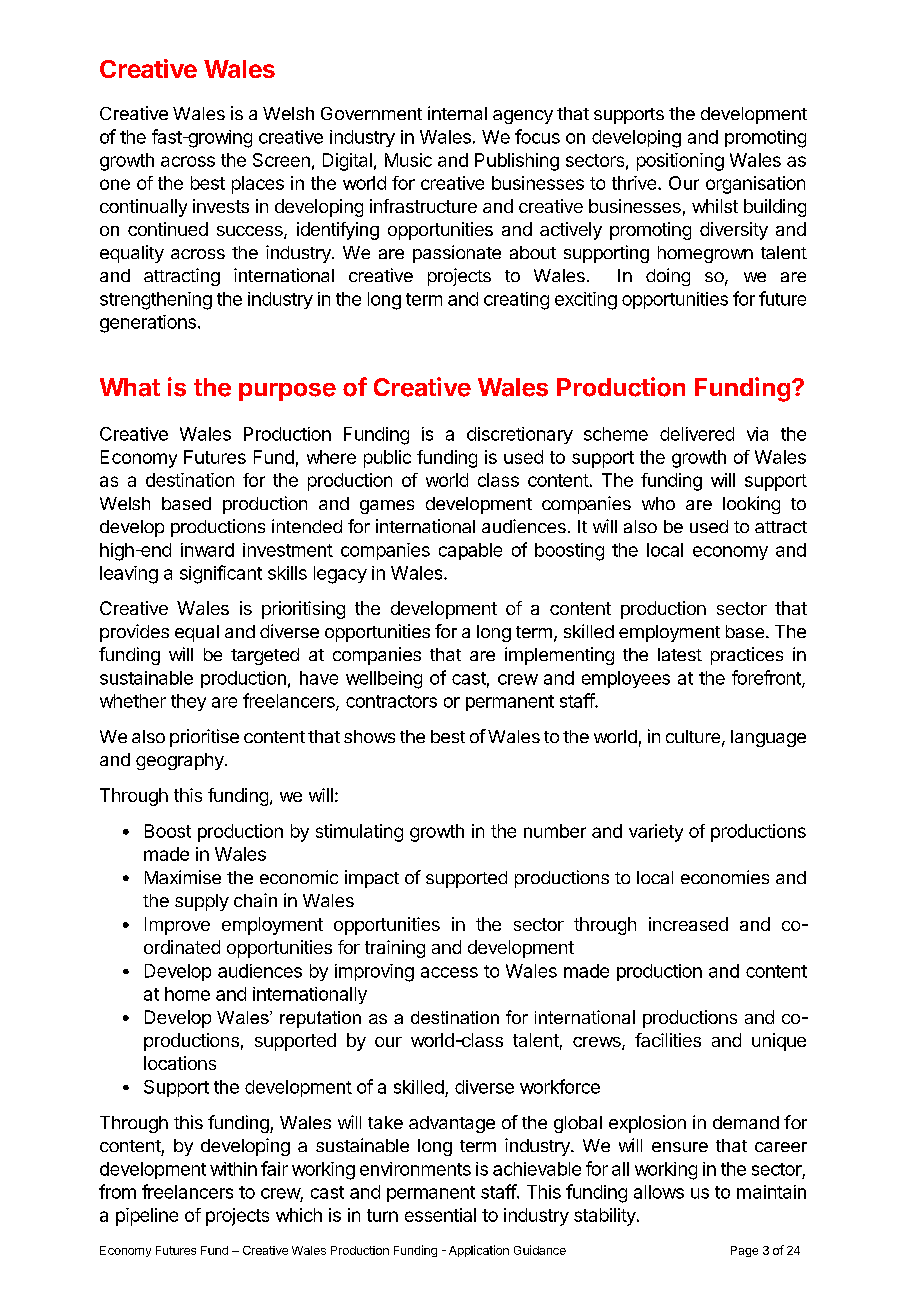 The width and height of the document is (924, 1308). What do you see at coordinates (188, 702) in the document?
I see `they` at bounding box center [188, 702].
